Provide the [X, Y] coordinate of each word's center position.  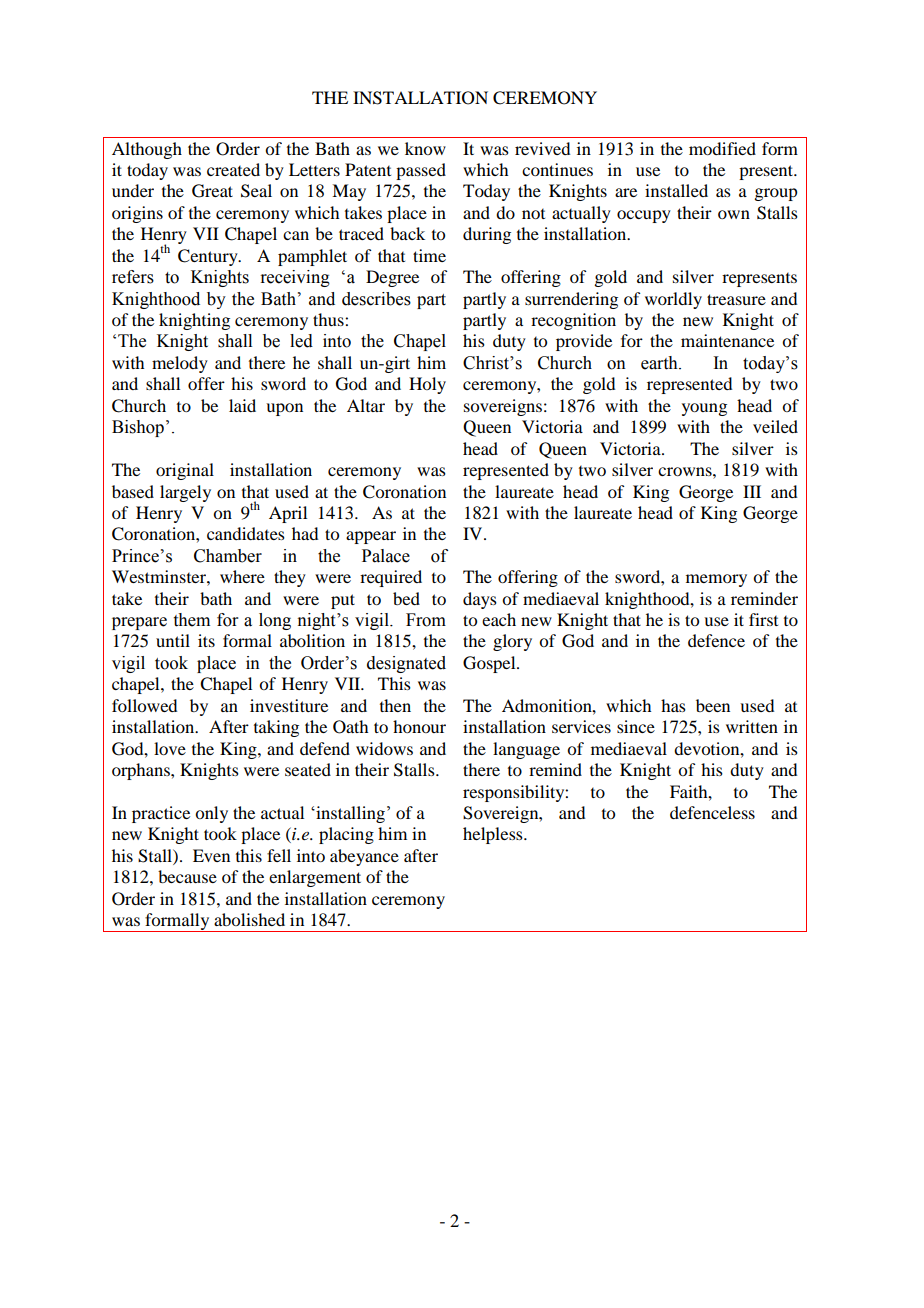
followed [144, 705]
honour [419, 726]
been [713, 705]
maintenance [727, 340]
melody [180, 364]
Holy [427, 385]
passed [421, 171]
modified [722, 148]
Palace [386, 556]
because [187, 876]
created [233, 169]
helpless [494, 835]
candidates [246, 533]
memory [716, 580]
